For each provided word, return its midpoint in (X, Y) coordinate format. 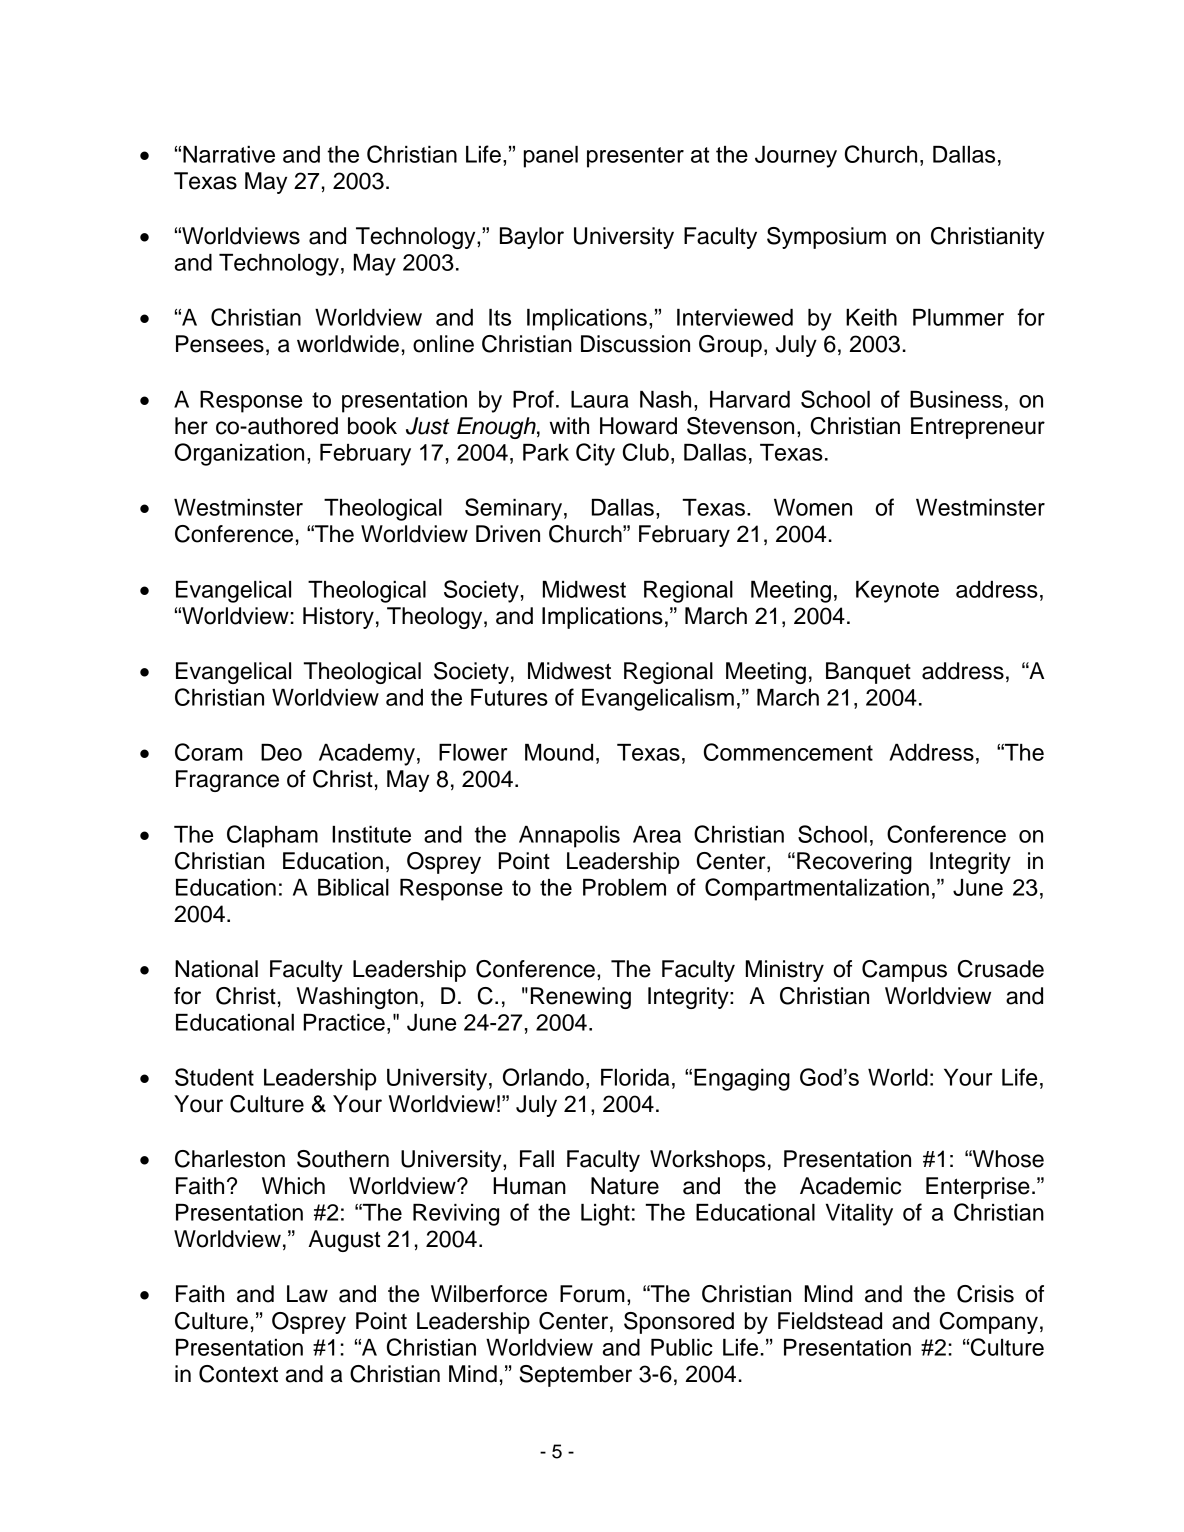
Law (307, 1294)
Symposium (826, 238)
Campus (904, 971)
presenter (635, 157)
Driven (508, 534)
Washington (357, 998)
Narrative (229, 154)
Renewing (581, 998)
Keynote (897, 592)
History (338, 618)
